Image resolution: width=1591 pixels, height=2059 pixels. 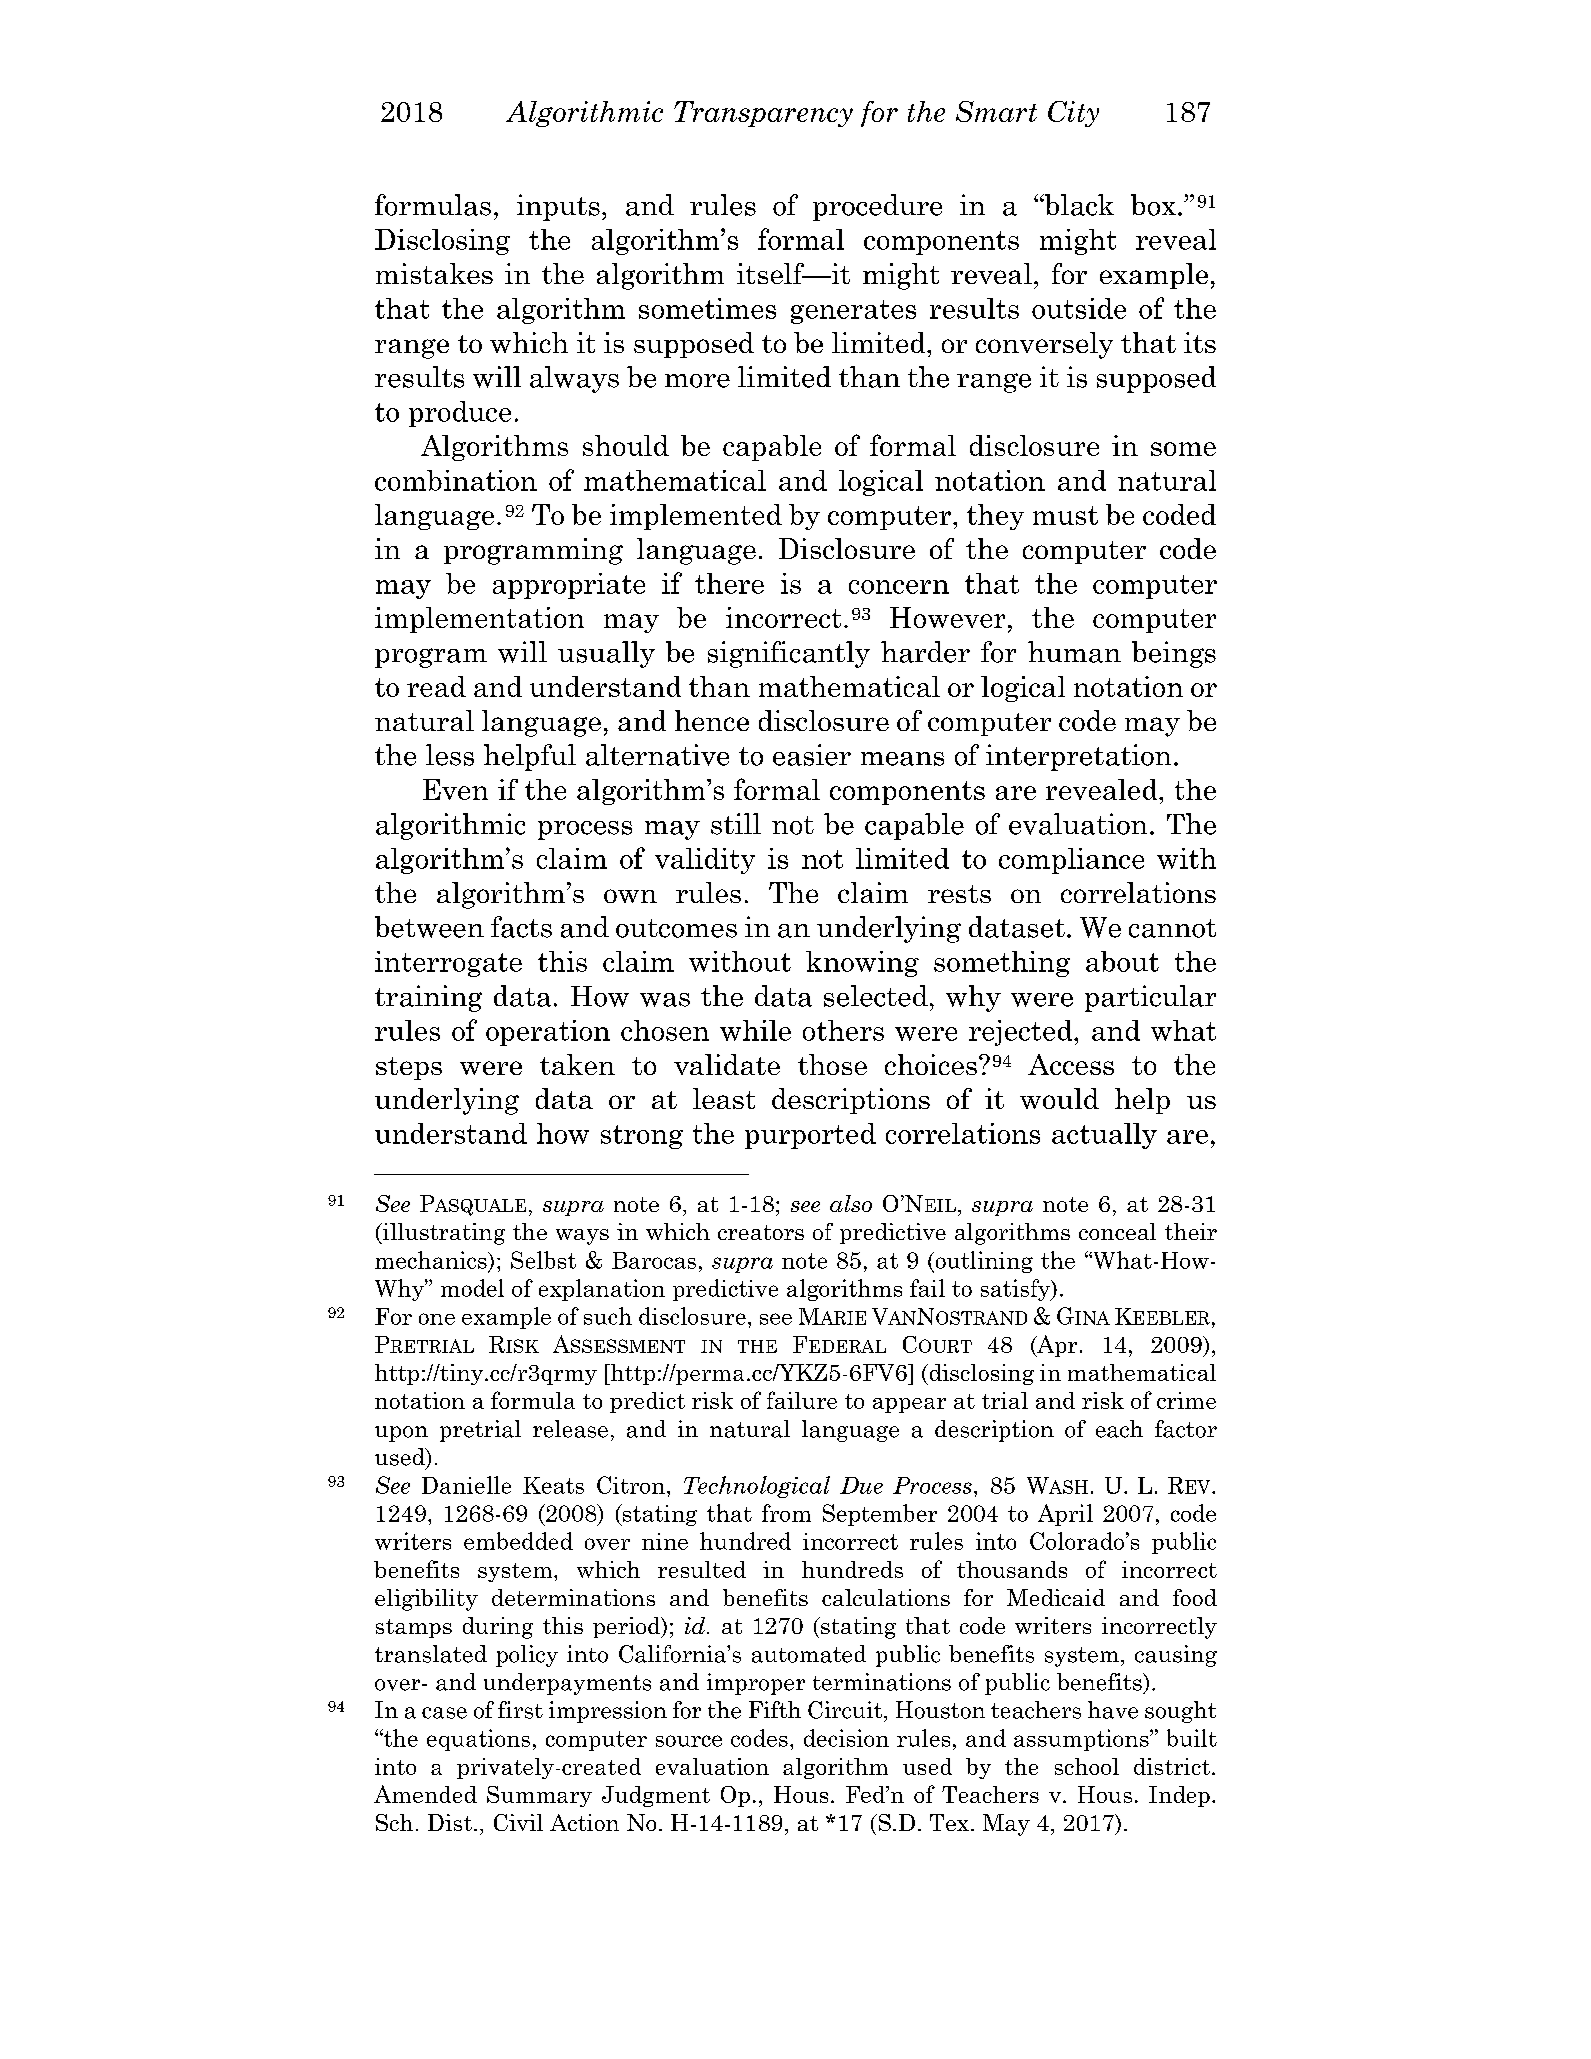 I want to click on equations, so click(x=478, y=1740).
